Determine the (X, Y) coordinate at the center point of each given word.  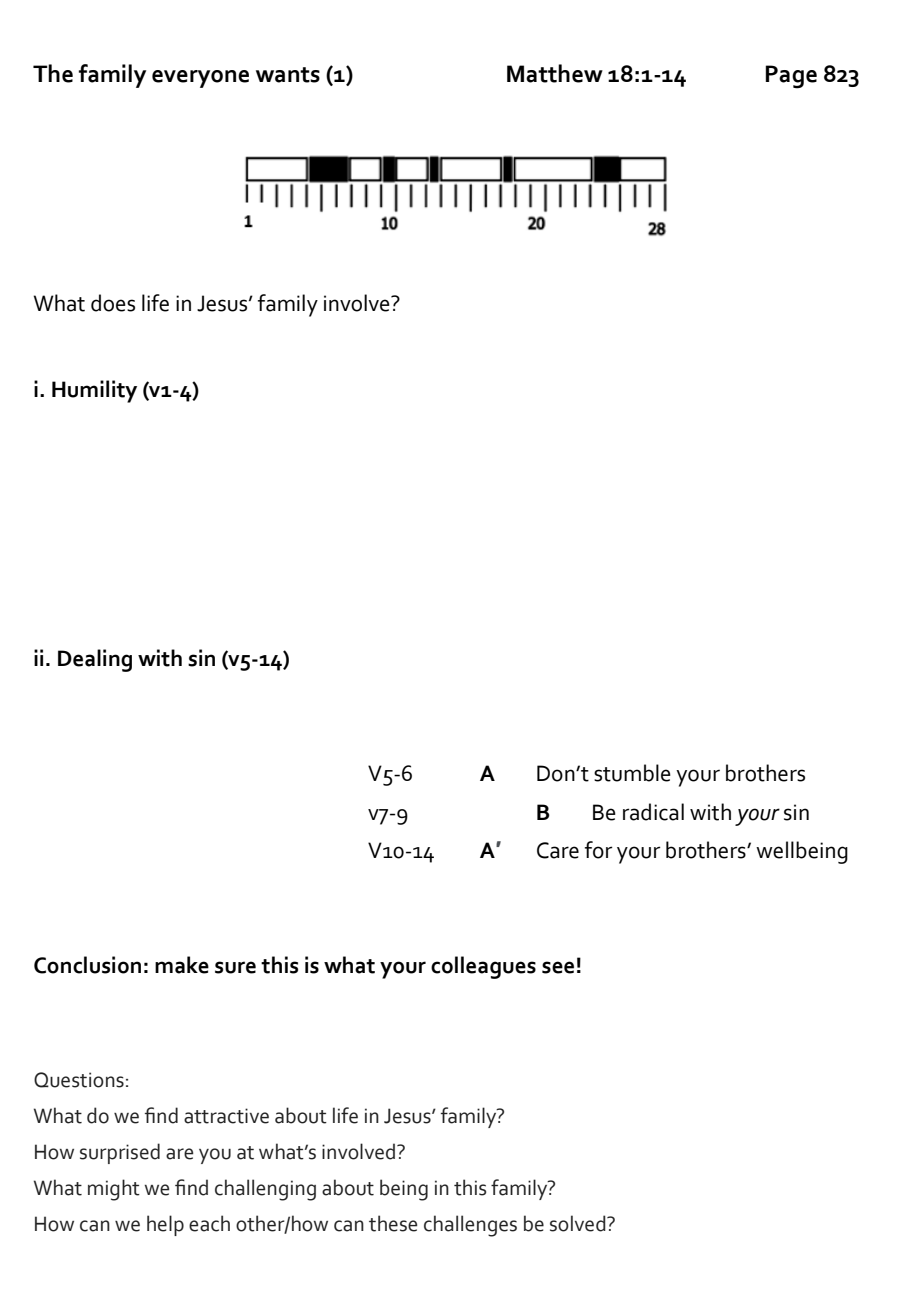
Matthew (555, 73)
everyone (200, 79)
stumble (632, 773)
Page (791, 77)
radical (653, 812)
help (165, 1225)
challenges (470, 1226)
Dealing (95, 660)
